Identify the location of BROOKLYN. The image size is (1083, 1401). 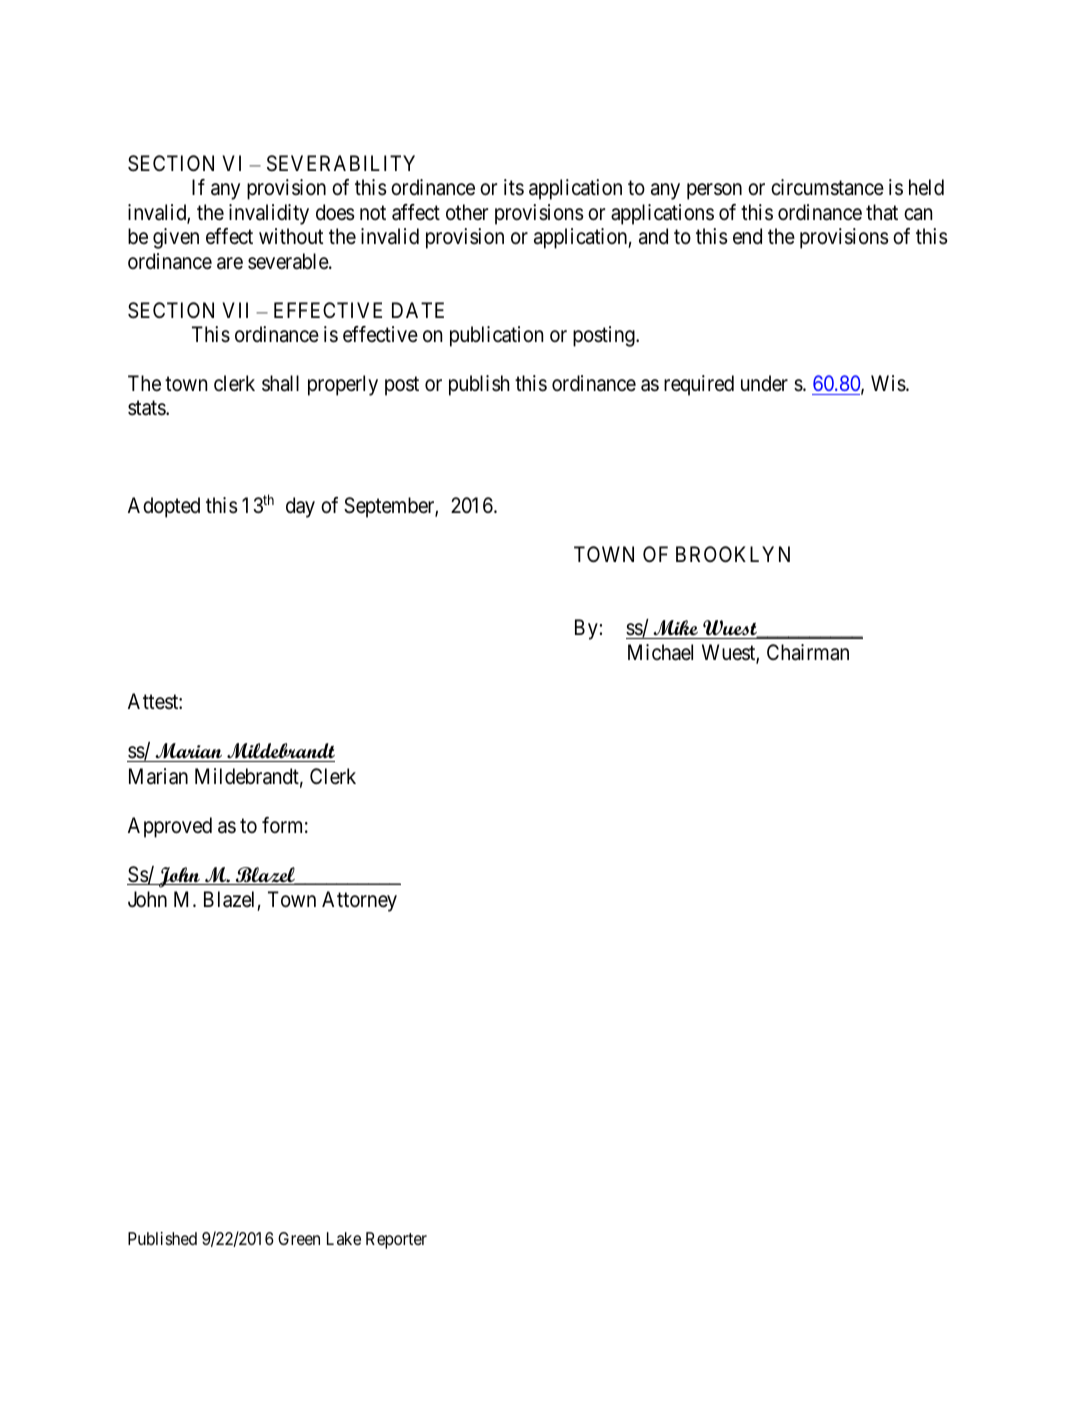
(733, 554).
